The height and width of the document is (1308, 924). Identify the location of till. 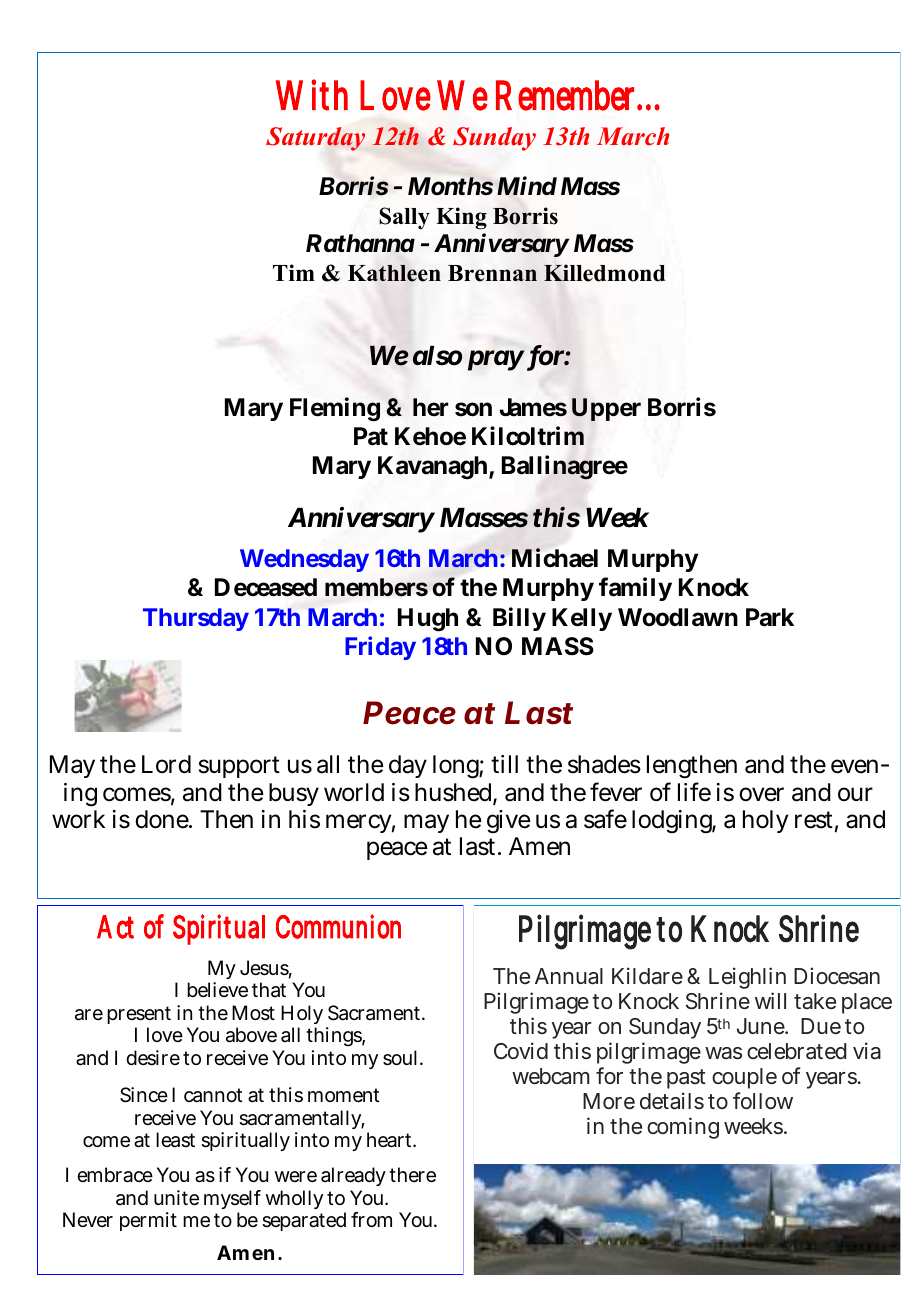
(504, 764).
